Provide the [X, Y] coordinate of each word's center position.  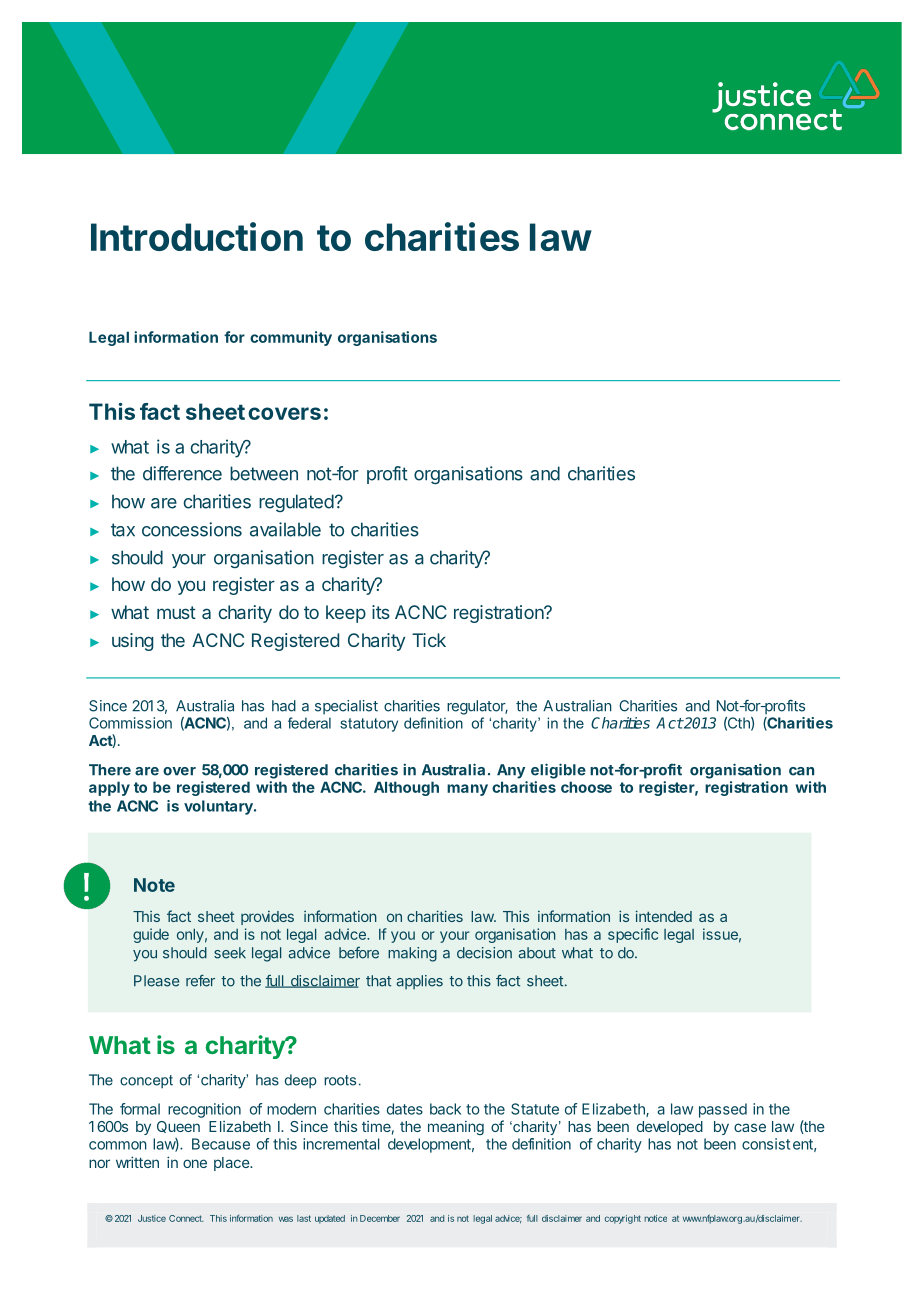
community [291, 338]
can [801, 771]
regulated [296, 503]
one [195, 1163]
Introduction [197, 236]
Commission [130, 723]
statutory [369, 725]
